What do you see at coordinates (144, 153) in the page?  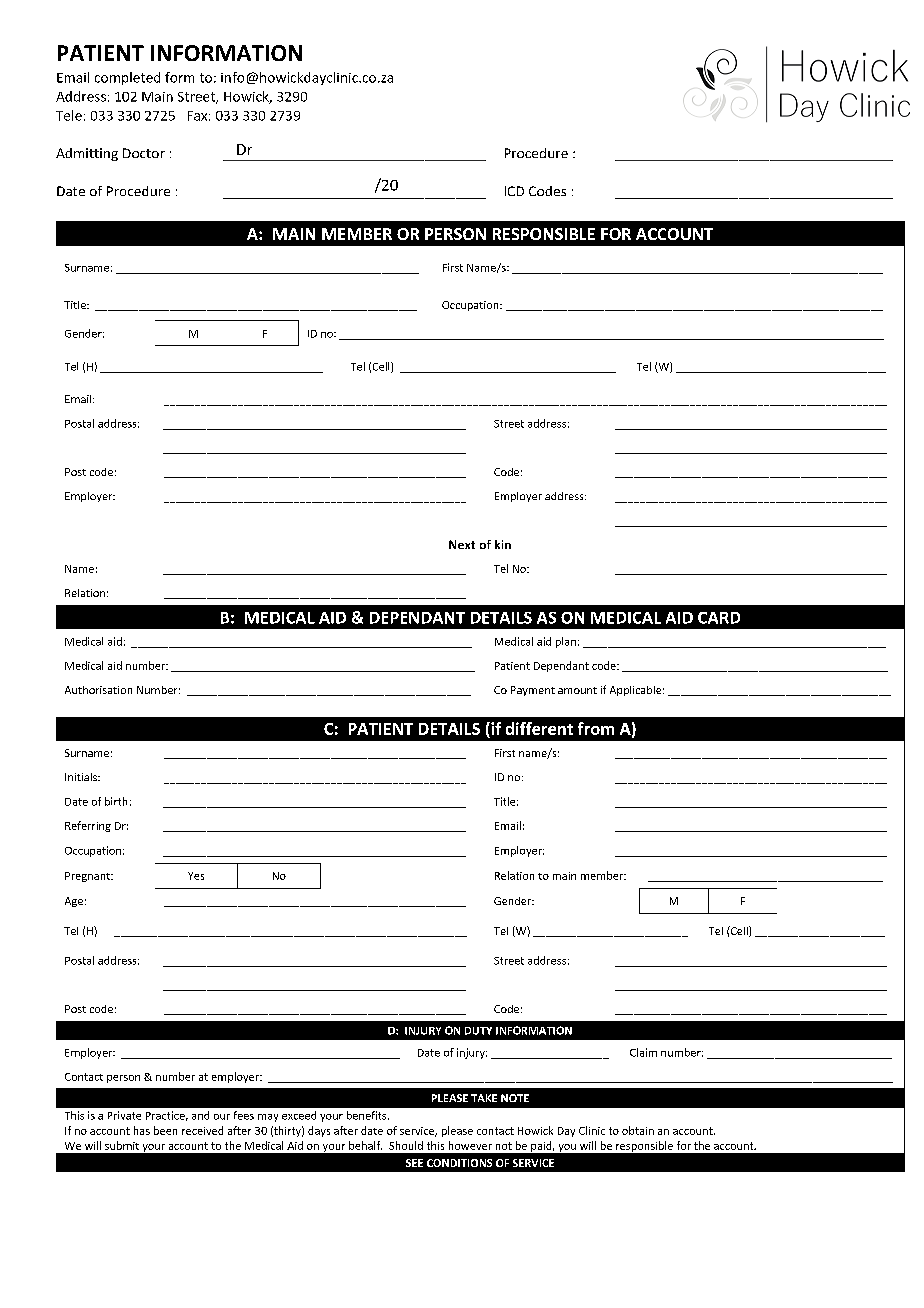 I see `Doctor` at bounding box center [144, 153].
